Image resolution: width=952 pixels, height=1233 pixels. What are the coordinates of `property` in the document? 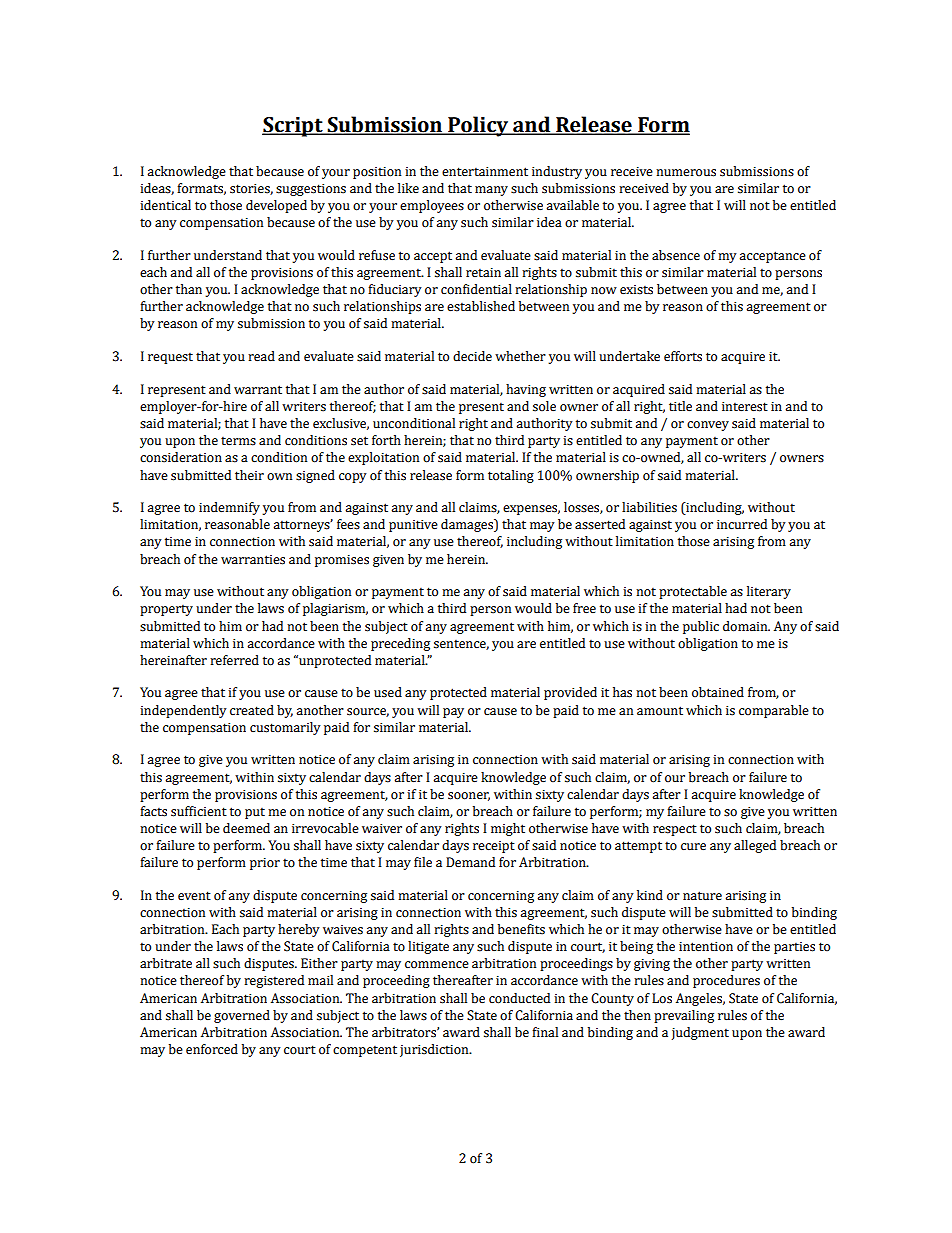 It's located at (166, 610).
